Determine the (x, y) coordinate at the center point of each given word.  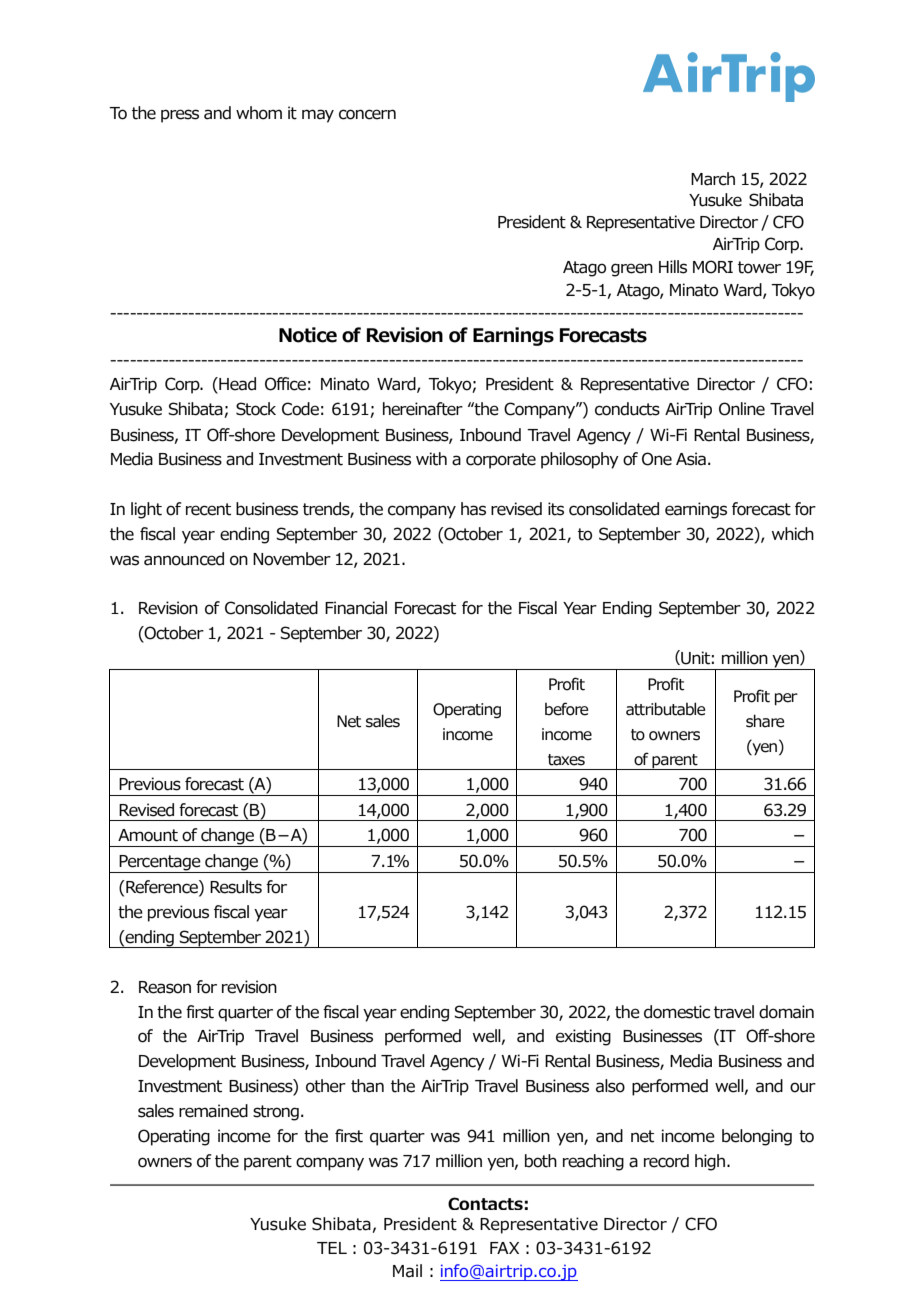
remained (213, 1111)
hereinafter (423, 409)
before (566, 709)
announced (184, 559)
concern (367, 114)
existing (583, 1037)
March (713, 179)
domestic (677, 1012)
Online (742, 409)
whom (259, 113)
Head (236, 385)
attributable (665, 709)
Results (236, 887)
